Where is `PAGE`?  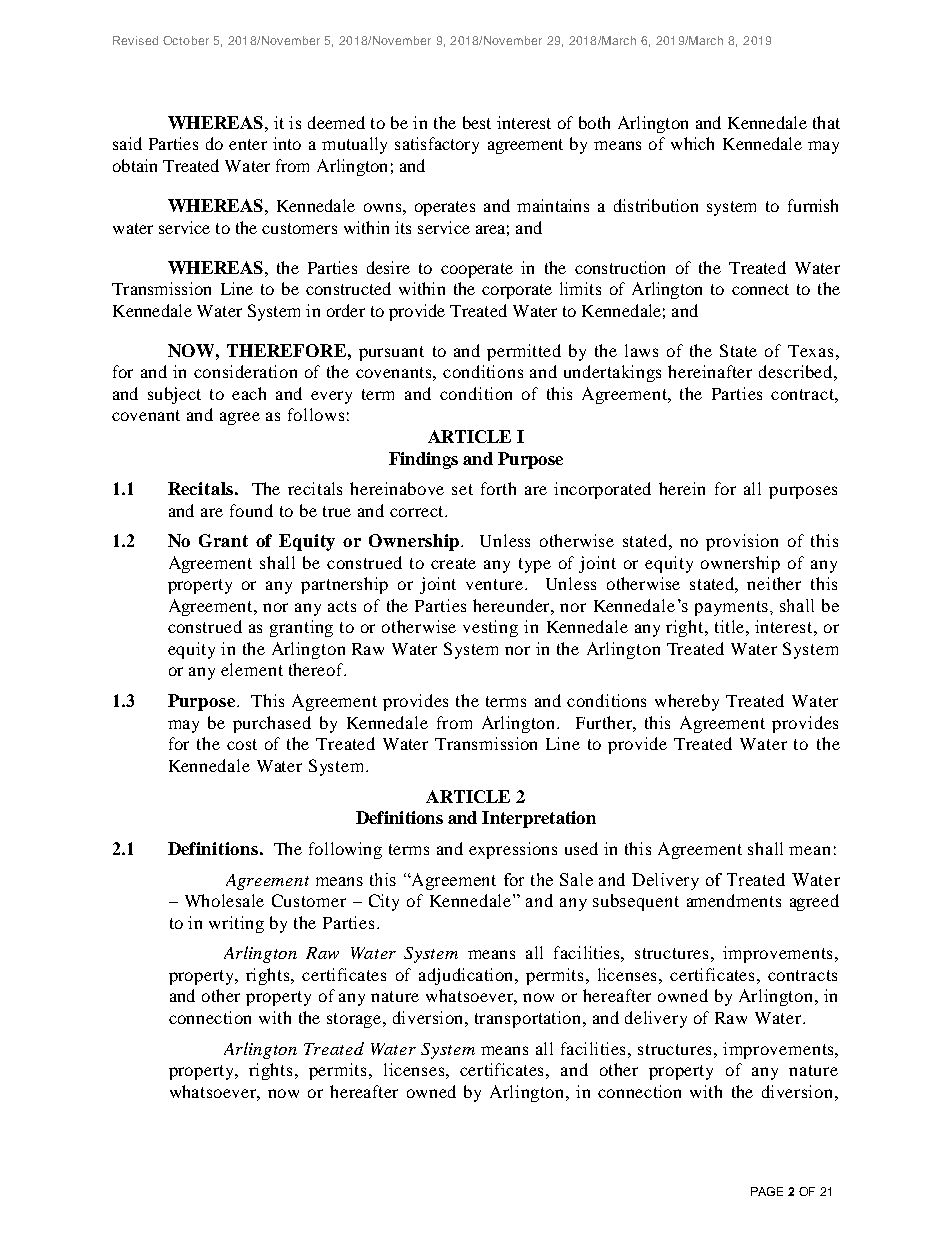
PAGE is located at coordinates (767, 1191).
